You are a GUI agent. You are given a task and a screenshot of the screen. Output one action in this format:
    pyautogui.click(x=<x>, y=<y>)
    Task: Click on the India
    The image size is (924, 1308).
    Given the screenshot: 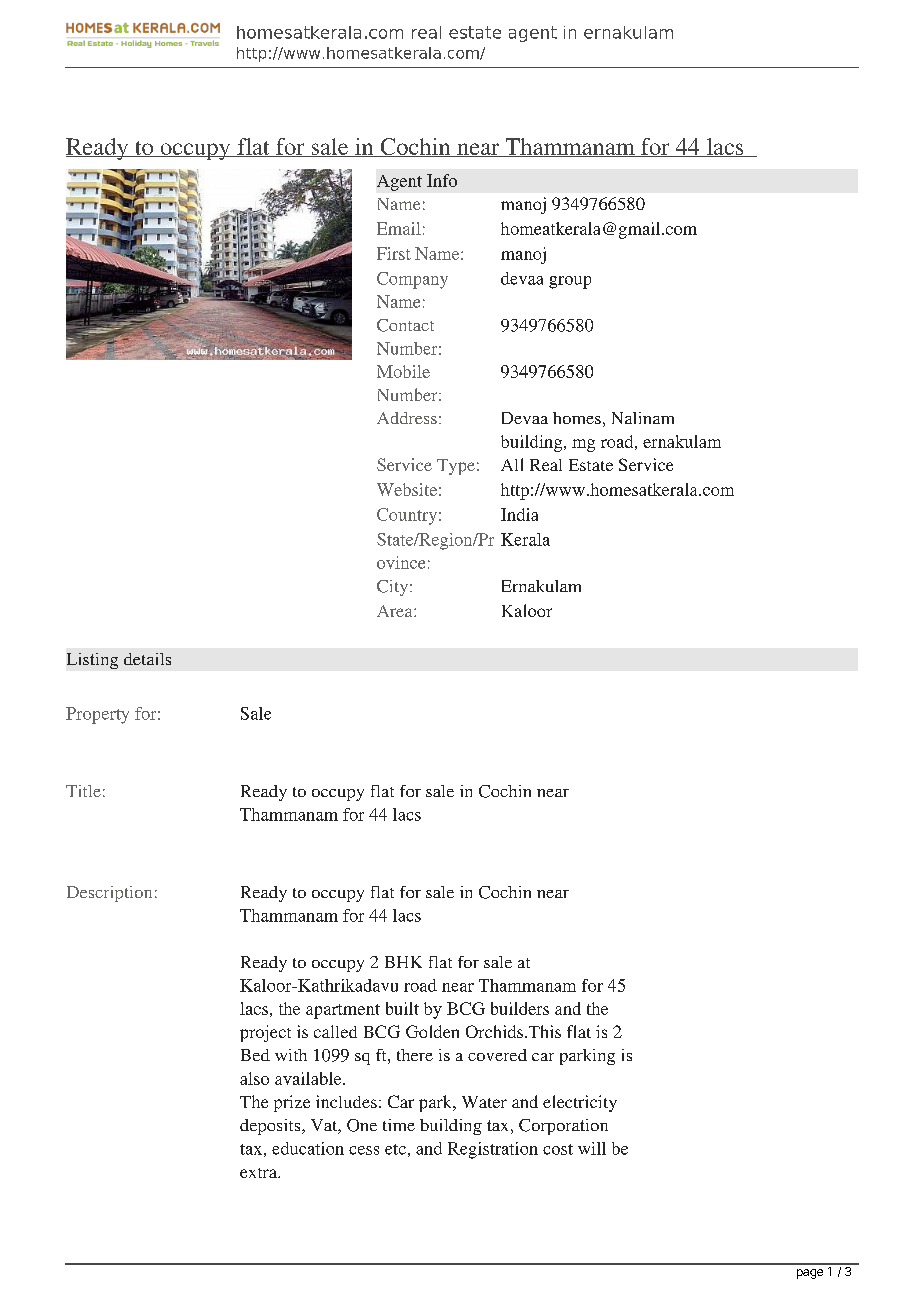 What is the action you would take?
    pyautogui.click(x=519, y=514)
